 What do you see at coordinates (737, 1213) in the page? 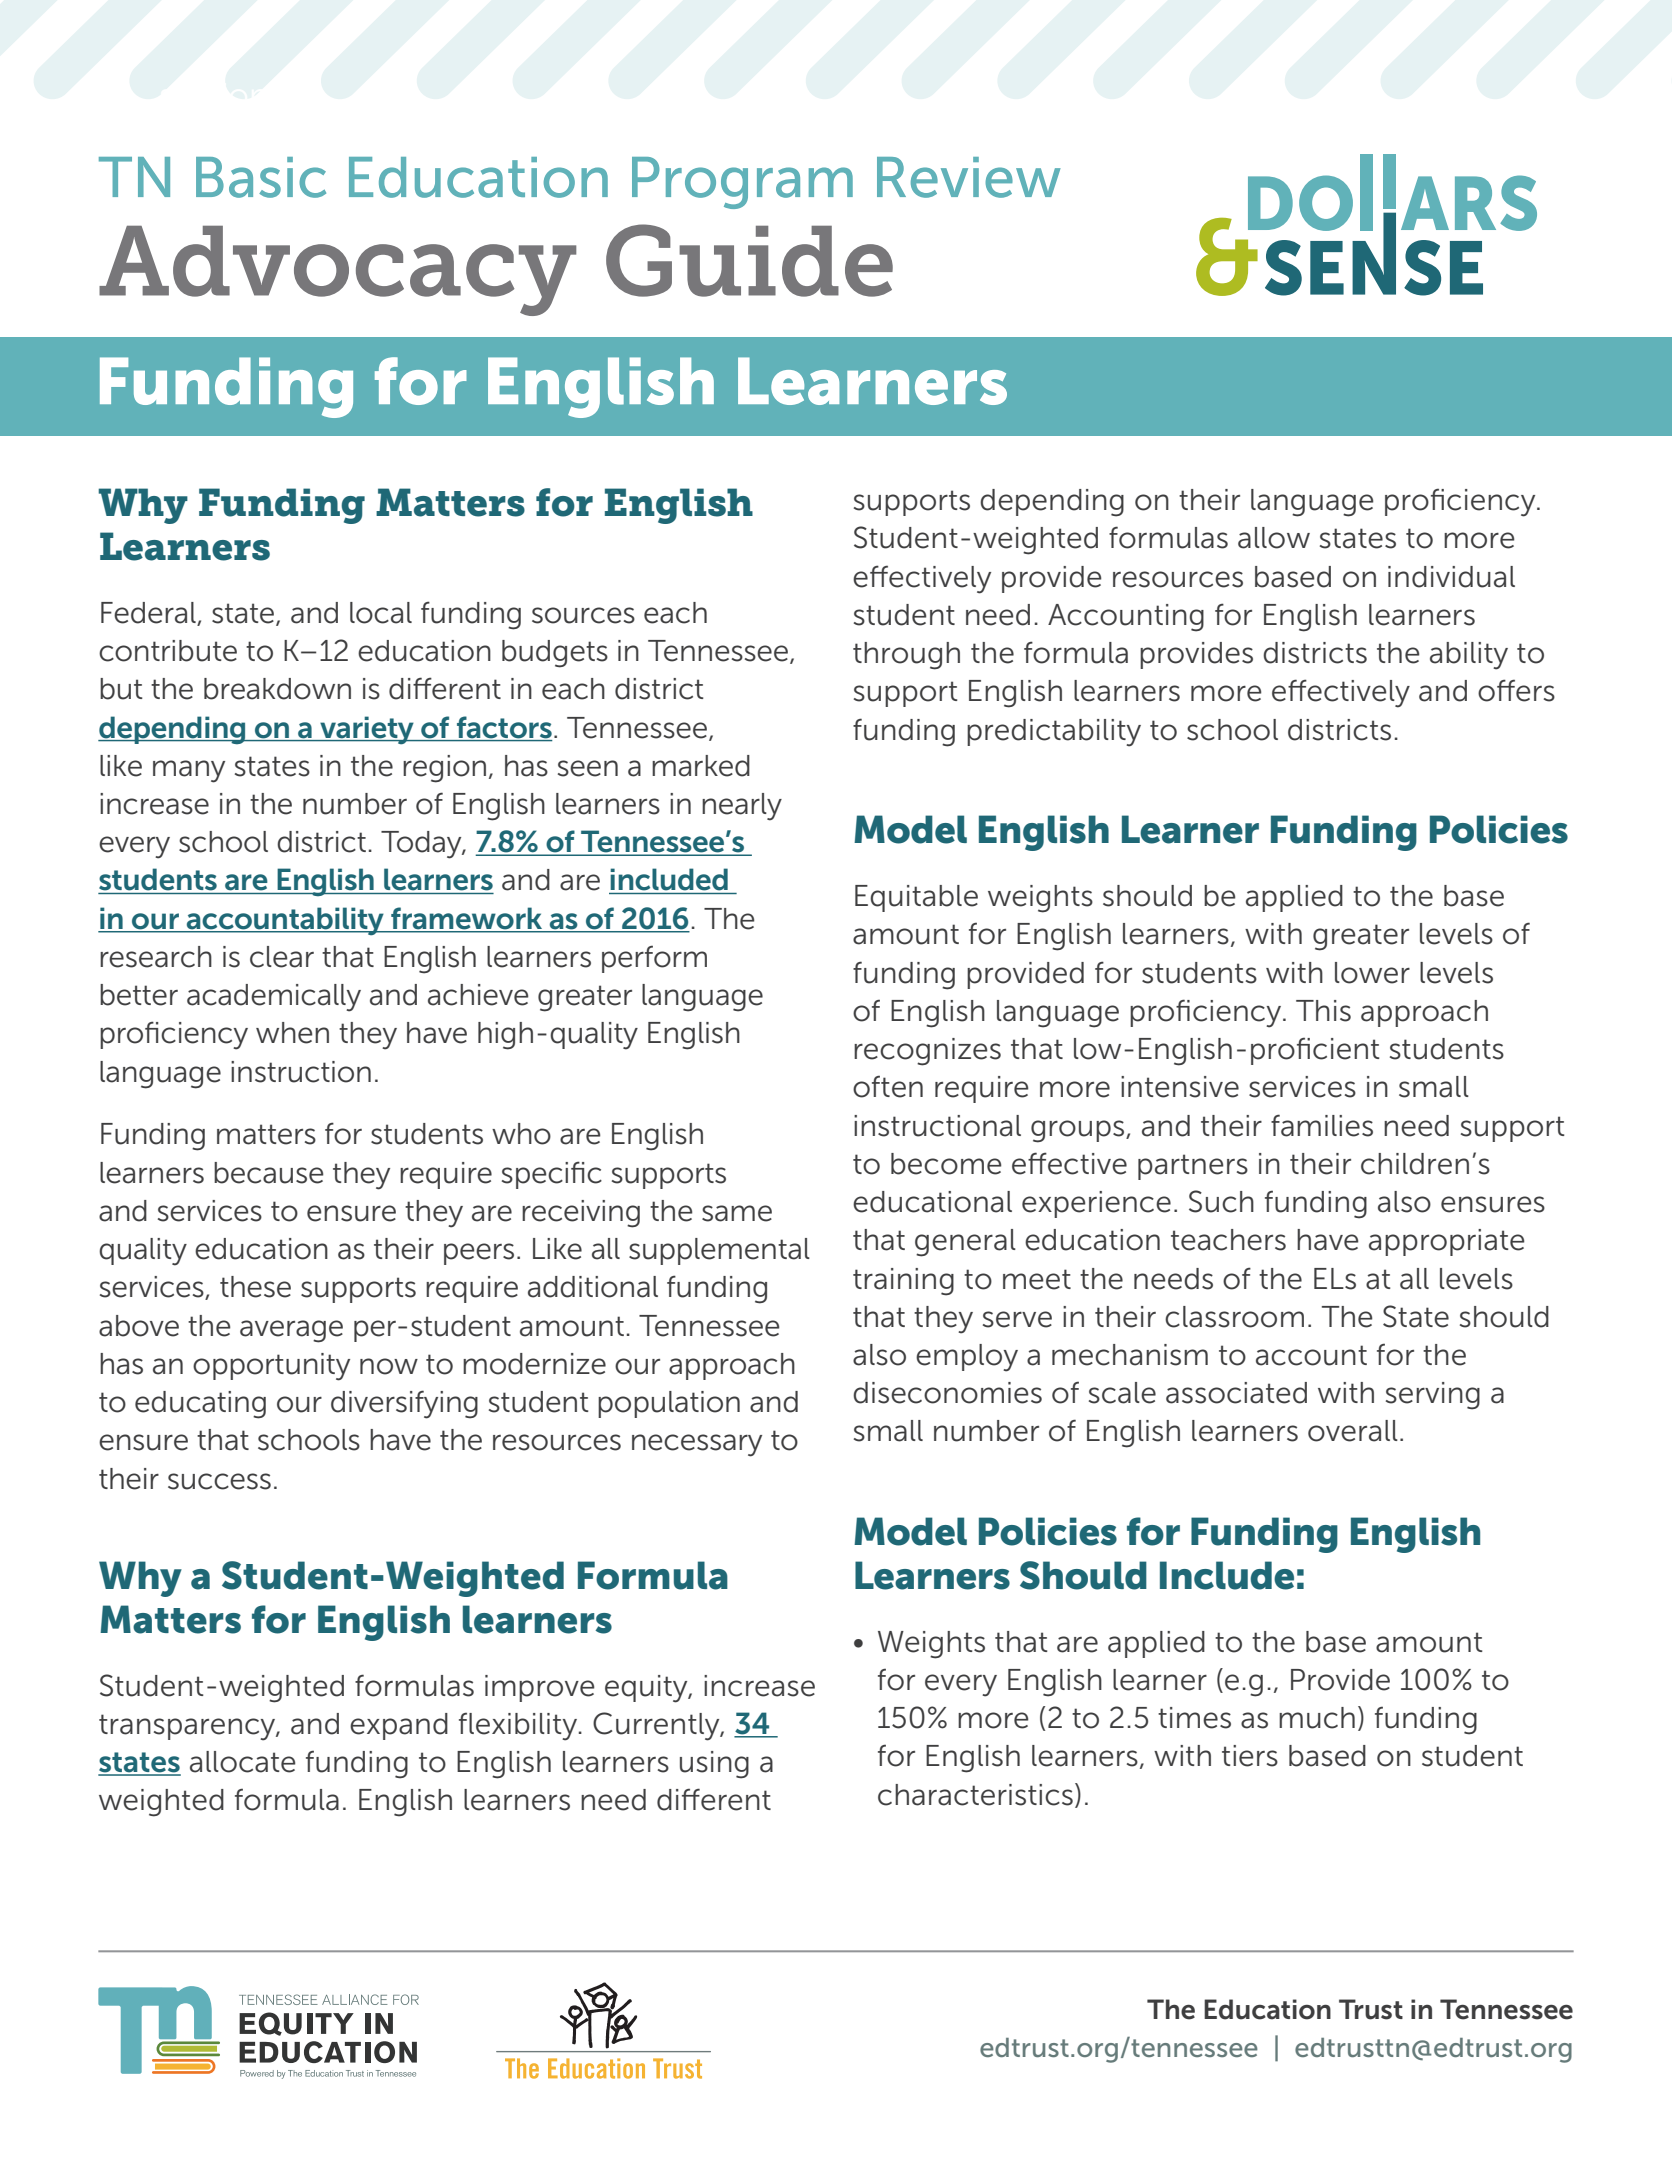
I see `same` at bounding box center [737, 1213].
